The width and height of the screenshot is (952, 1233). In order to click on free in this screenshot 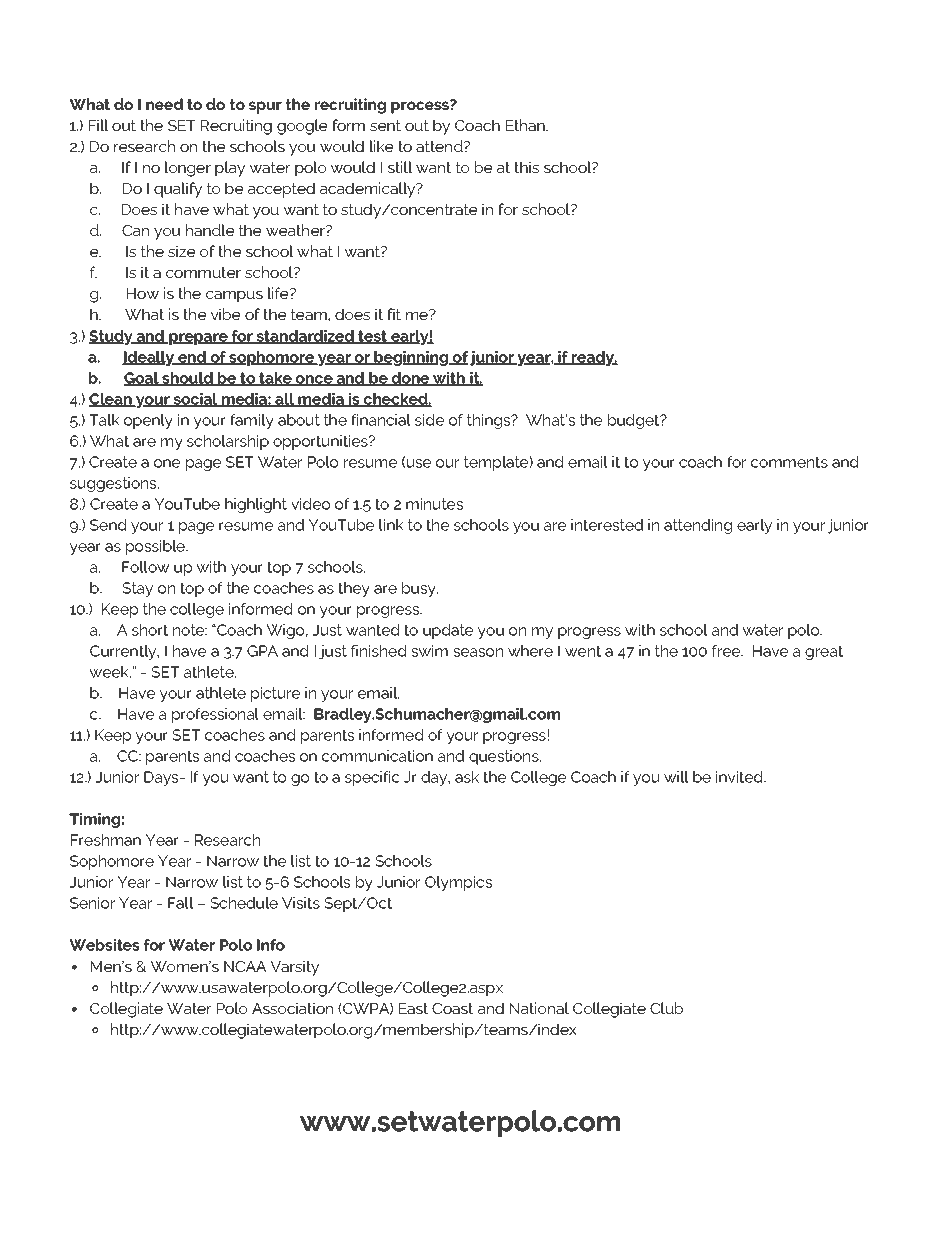, I will do `click(727, 651)`.
